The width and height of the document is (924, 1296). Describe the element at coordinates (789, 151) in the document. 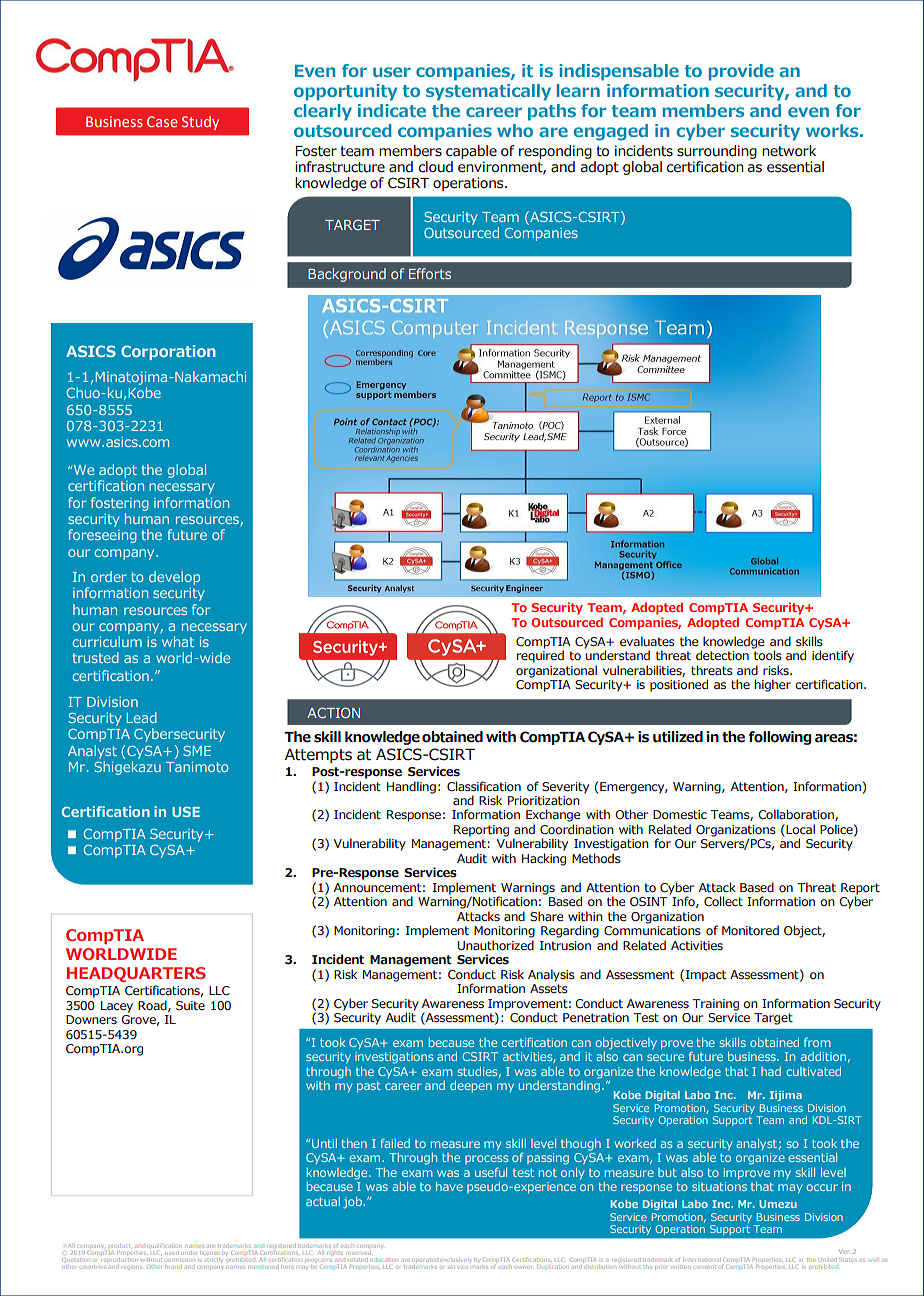

I see `network` at that location.
